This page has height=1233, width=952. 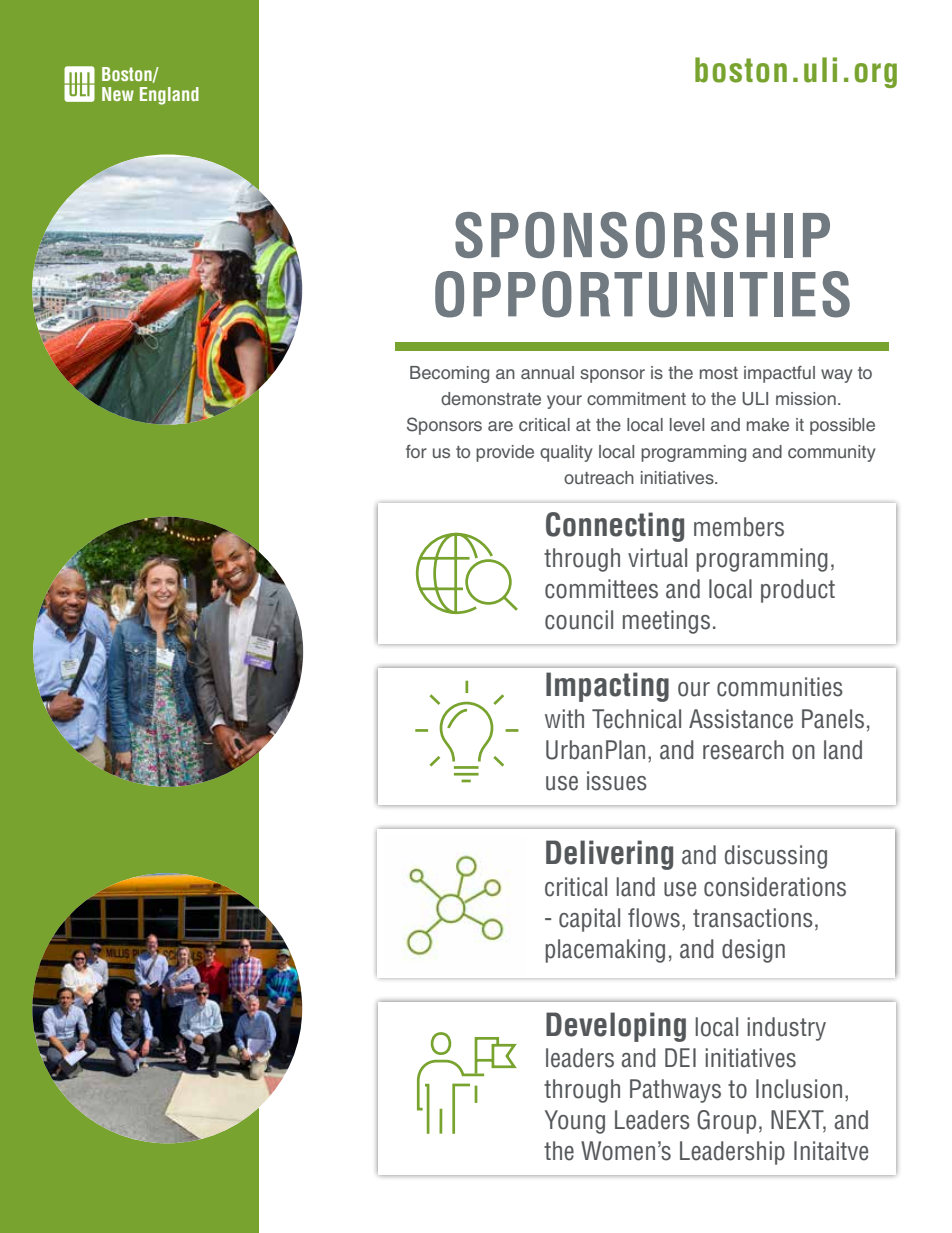 What do you see at coordinates (719, 373) in the page?
I see `most` at bounding box center [719, 373].
